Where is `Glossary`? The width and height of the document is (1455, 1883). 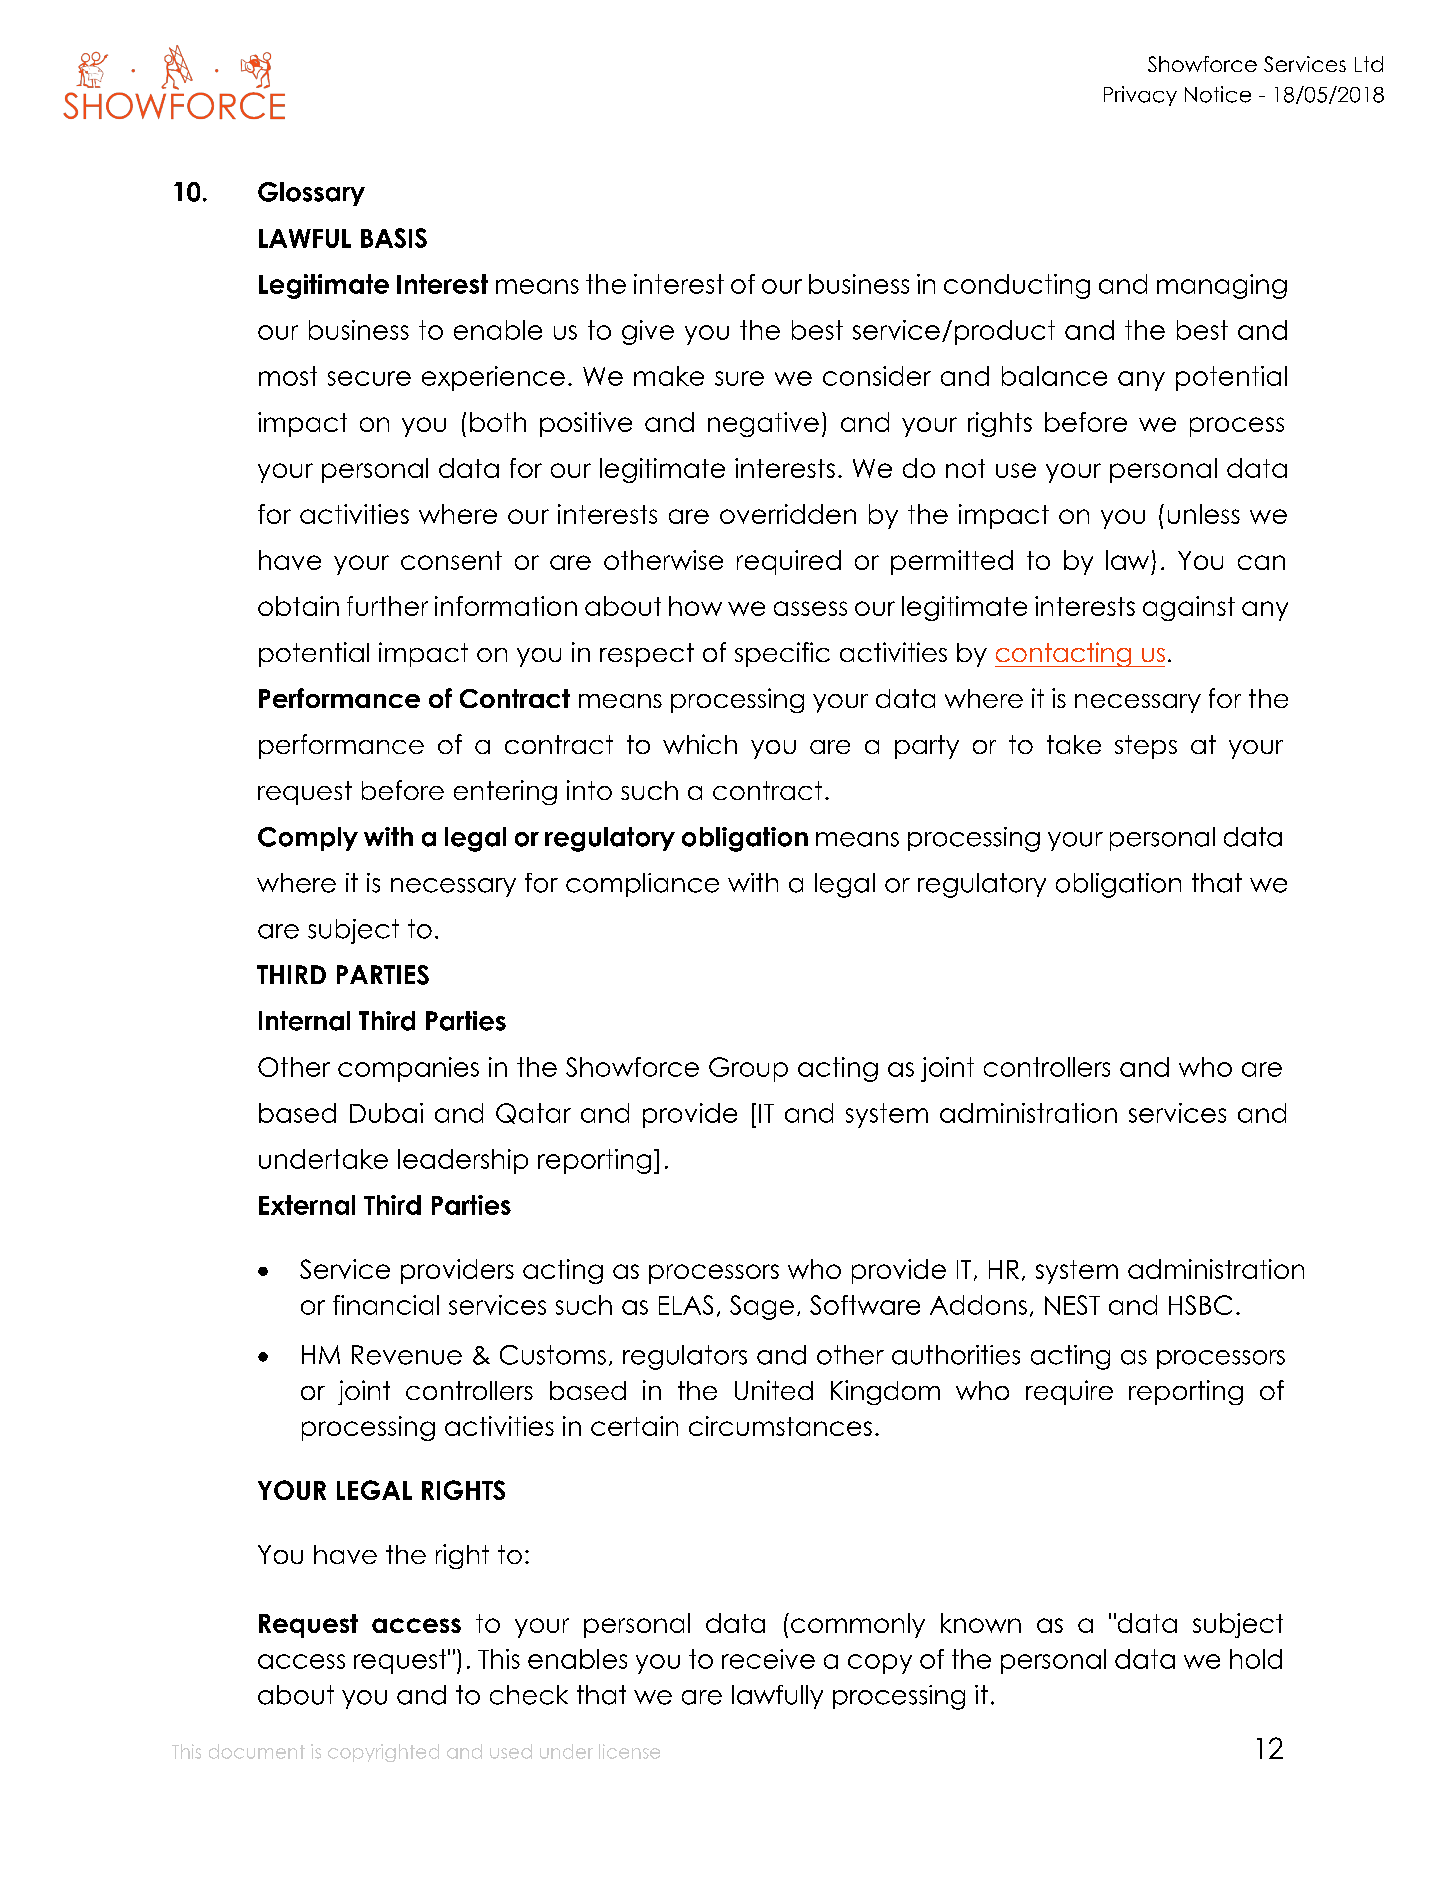
Glossary is located at coordinates (311, 194).
